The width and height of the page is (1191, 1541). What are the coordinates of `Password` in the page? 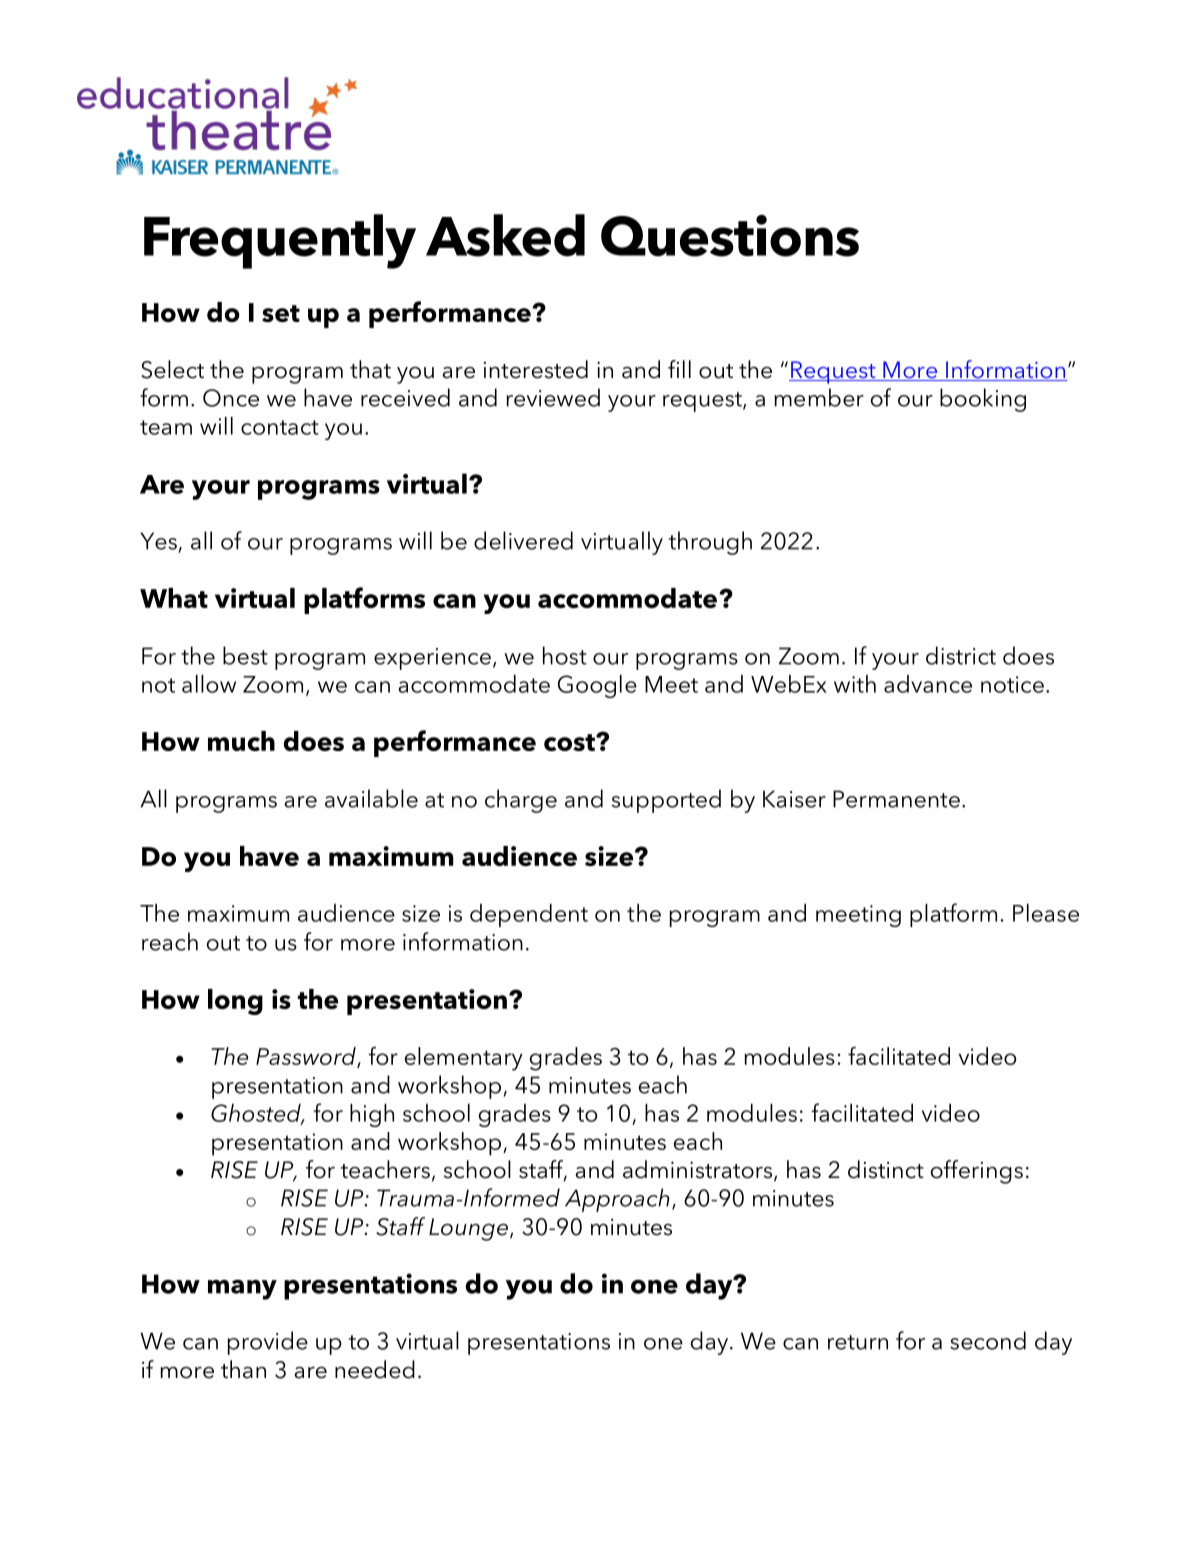 It's located at (307, 1057).
